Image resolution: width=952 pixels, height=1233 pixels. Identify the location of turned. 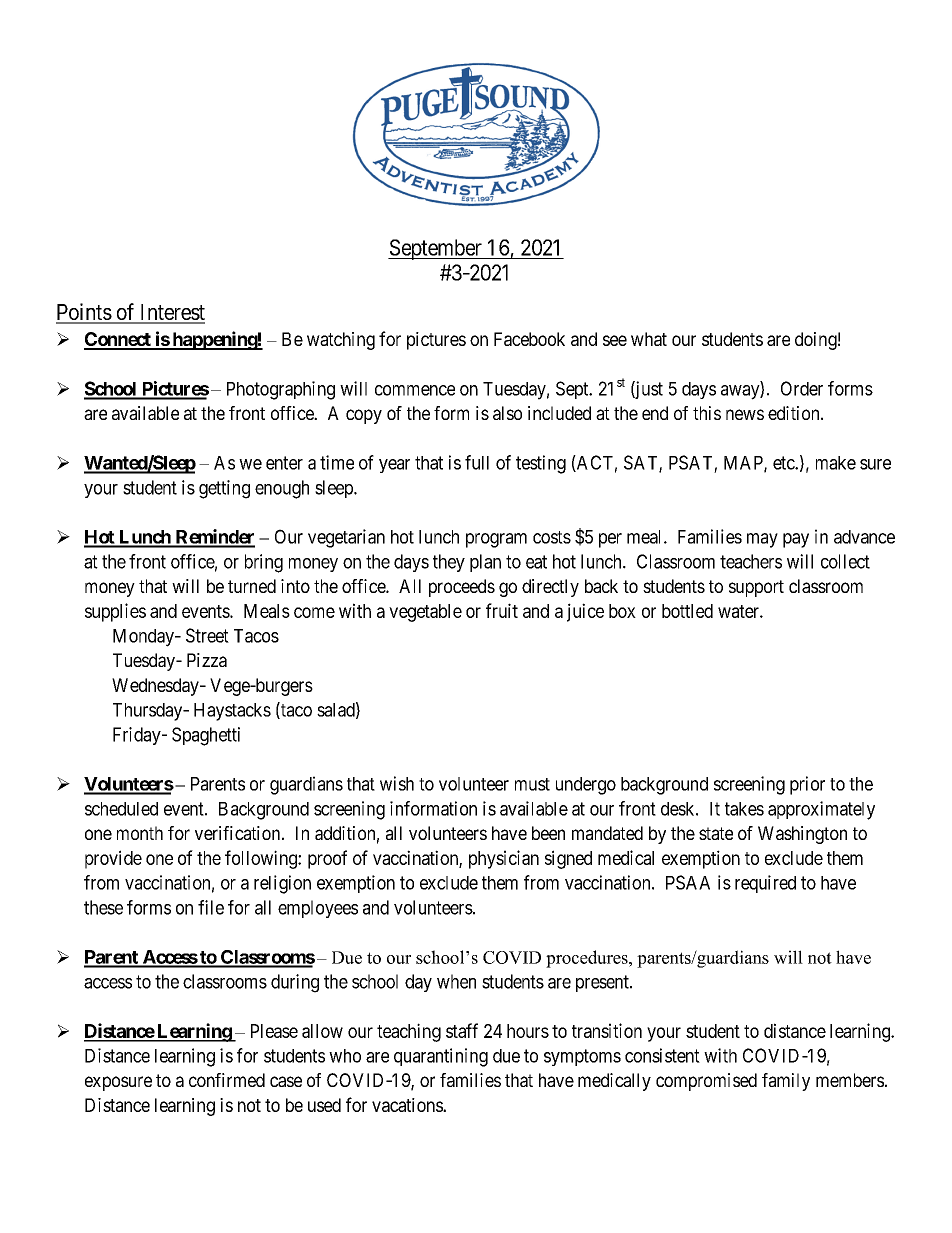
(252, 586).
